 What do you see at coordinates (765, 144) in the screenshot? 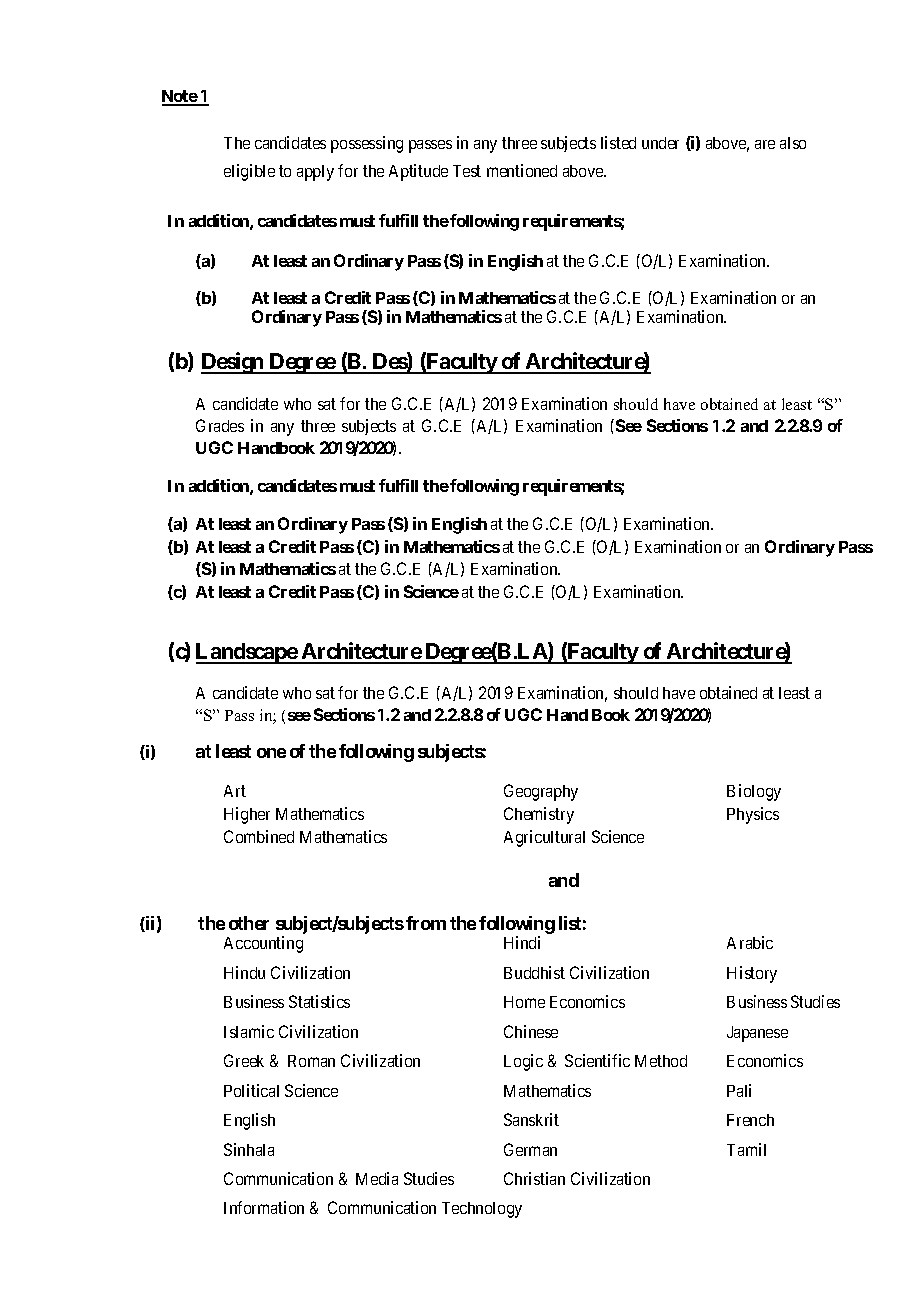
I see `are` at bounding box center [765, 144].
